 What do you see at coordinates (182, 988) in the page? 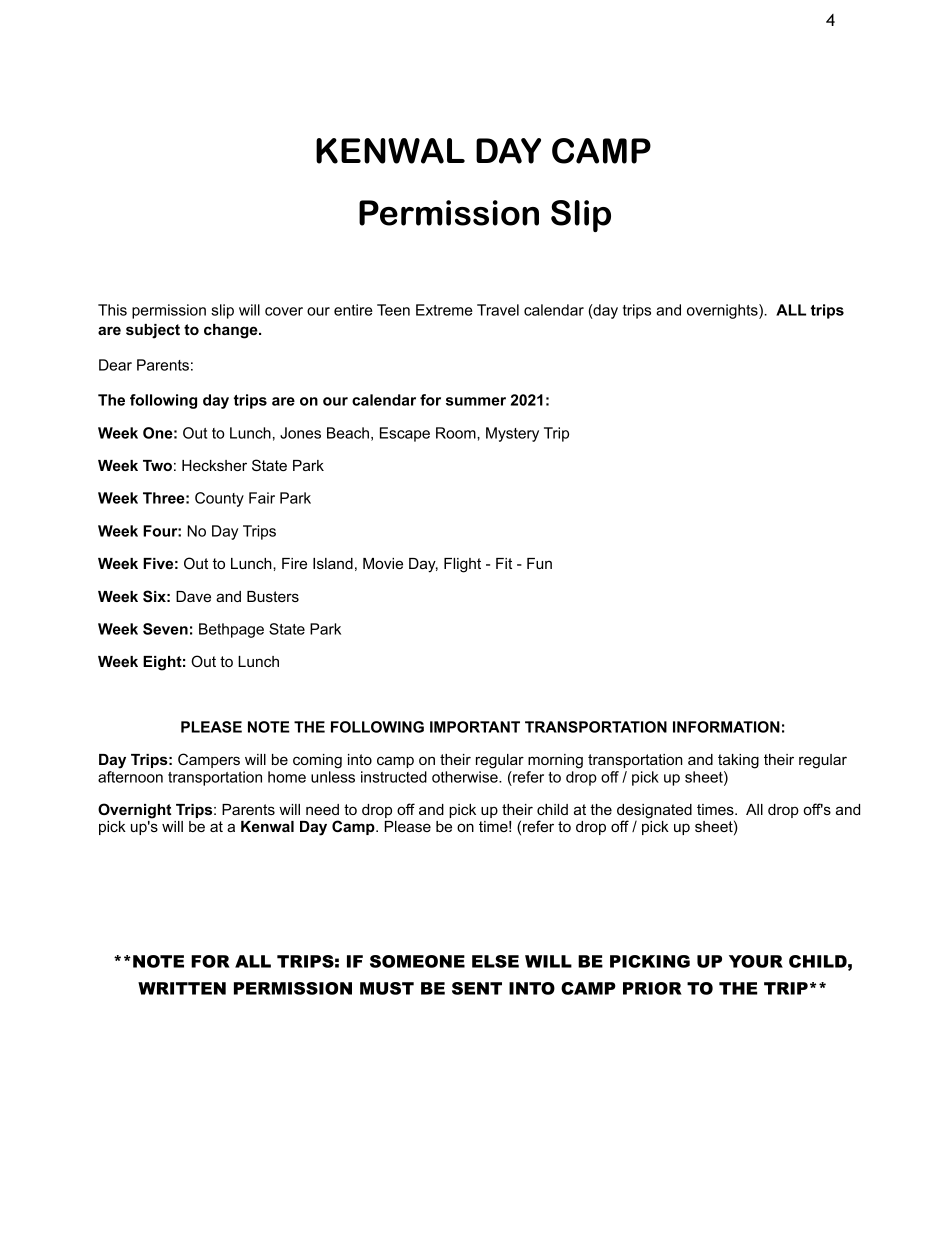
I see `WRITTEN` at bounding box center [182, 988].
